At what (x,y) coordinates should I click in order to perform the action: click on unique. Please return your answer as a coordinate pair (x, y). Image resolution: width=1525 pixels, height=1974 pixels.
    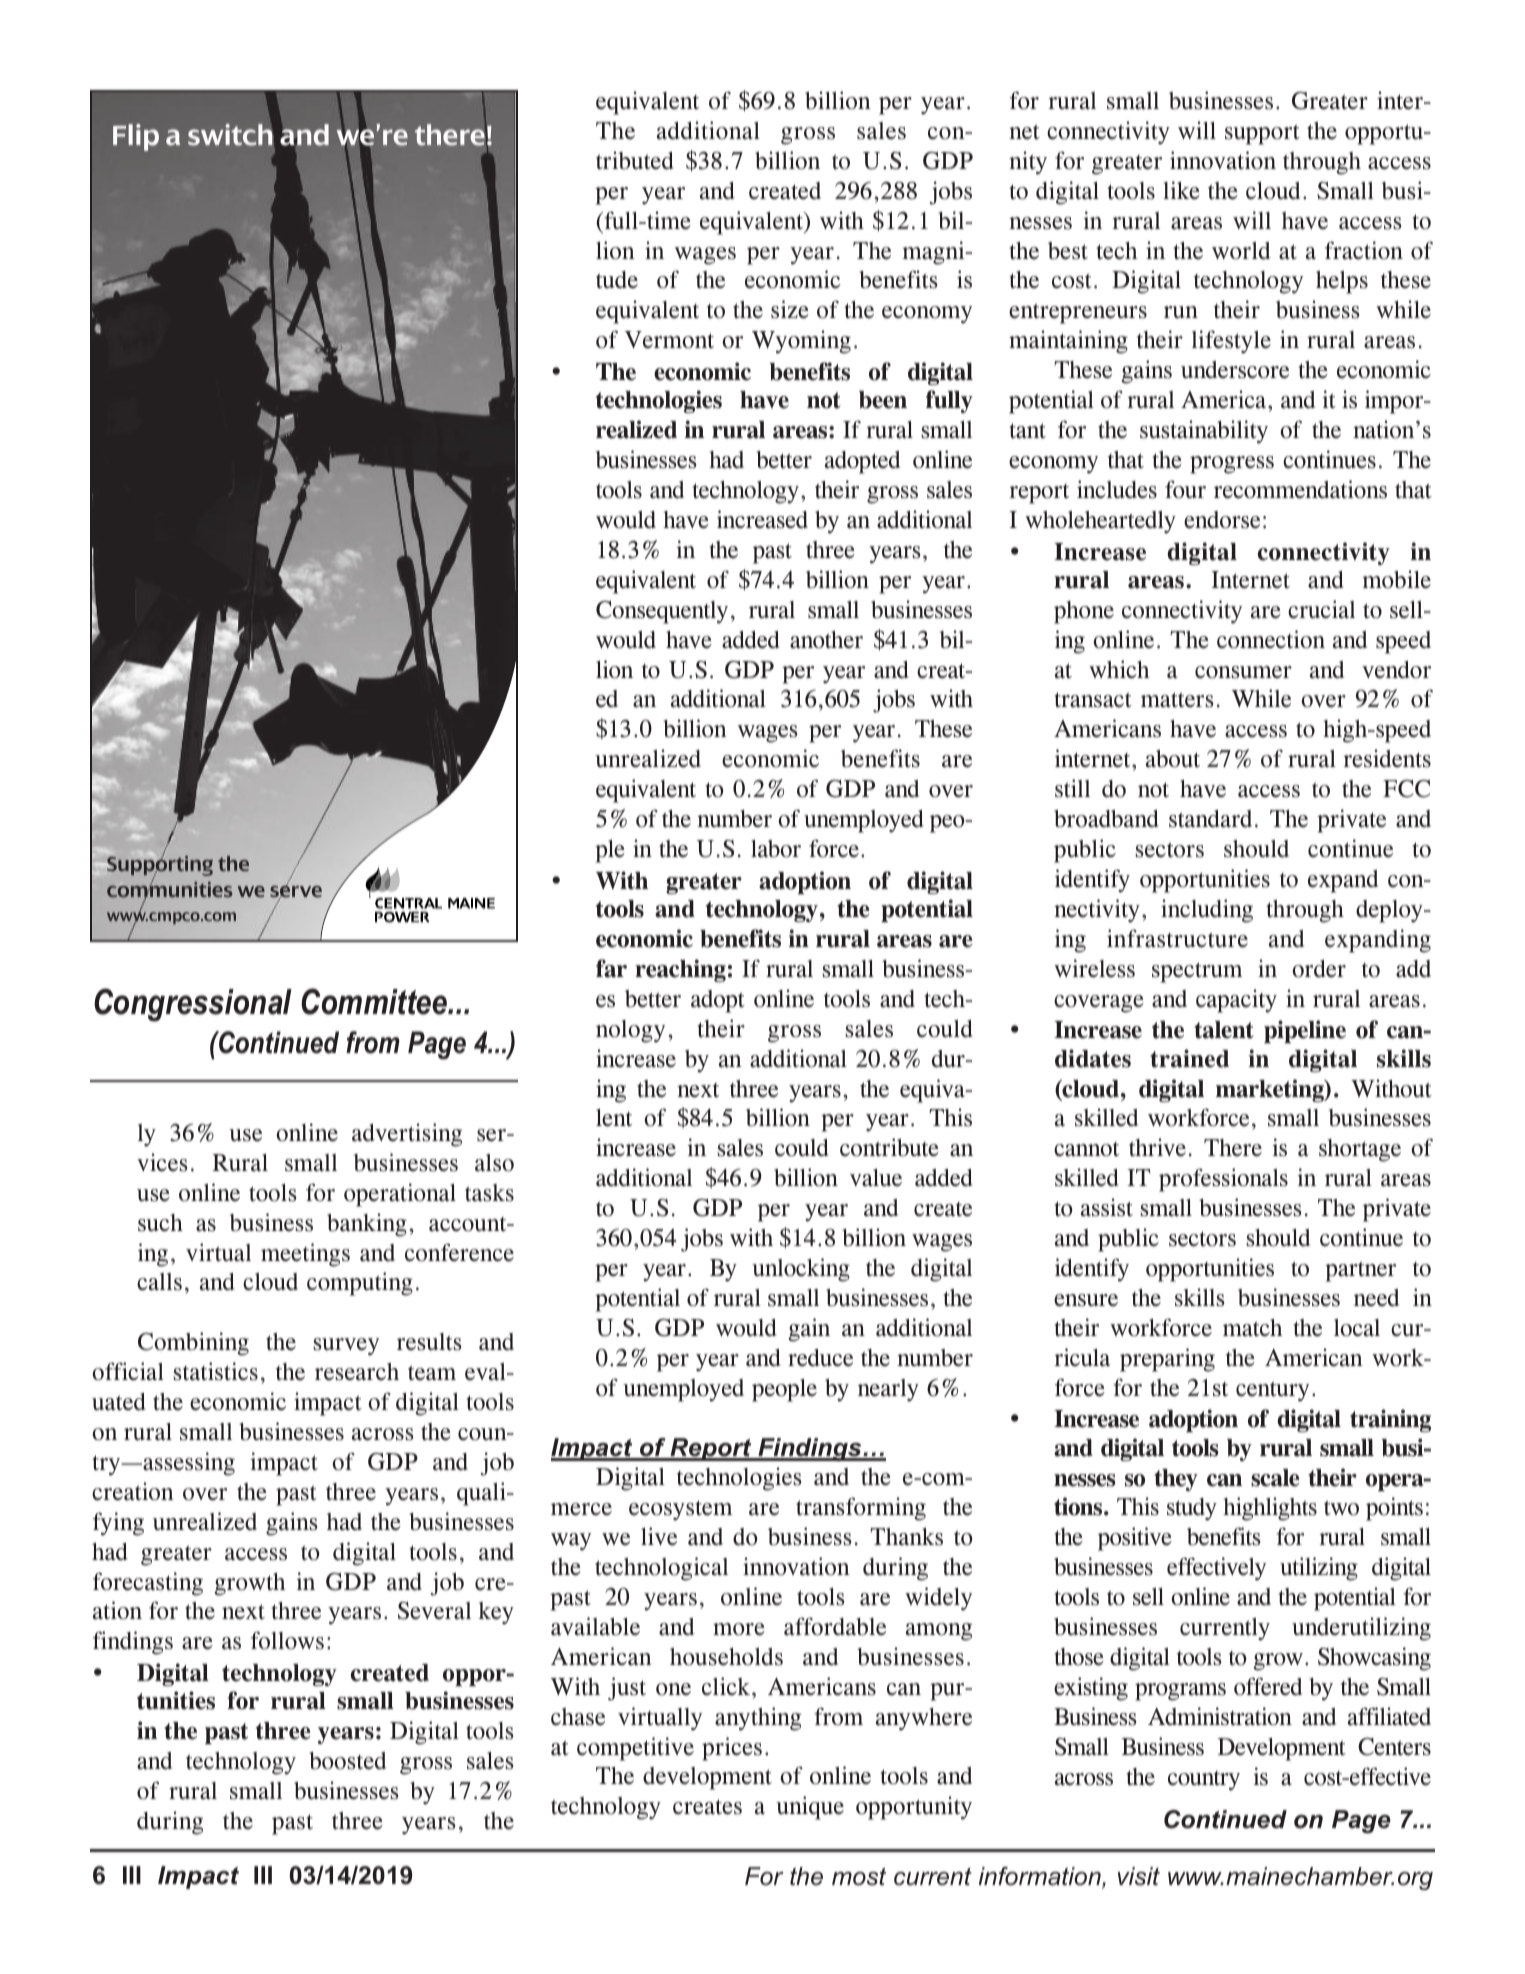
    Looking at the image, I should click on (810, 1808).
